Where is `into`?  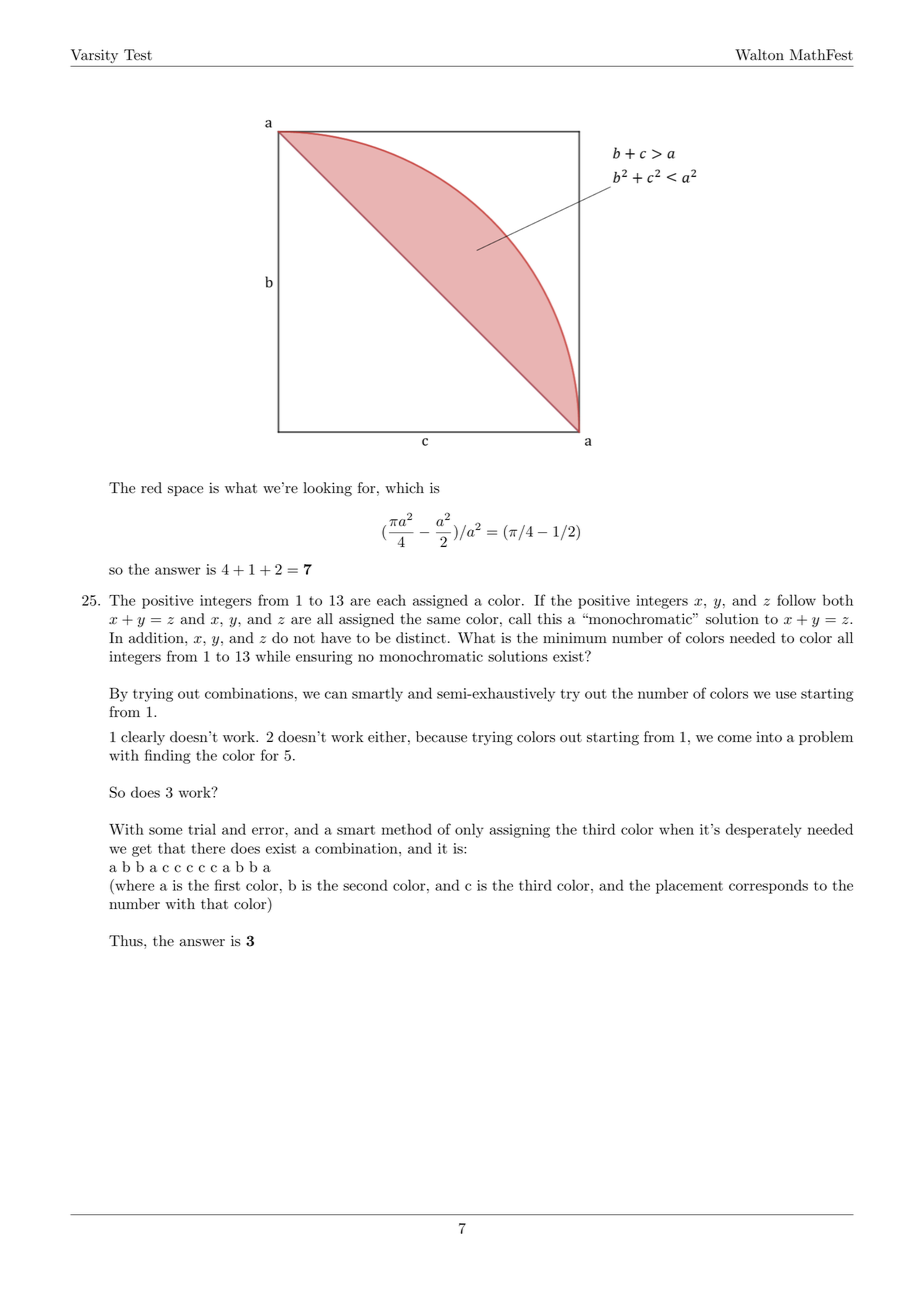 into is located at coordinates (769, 737).
